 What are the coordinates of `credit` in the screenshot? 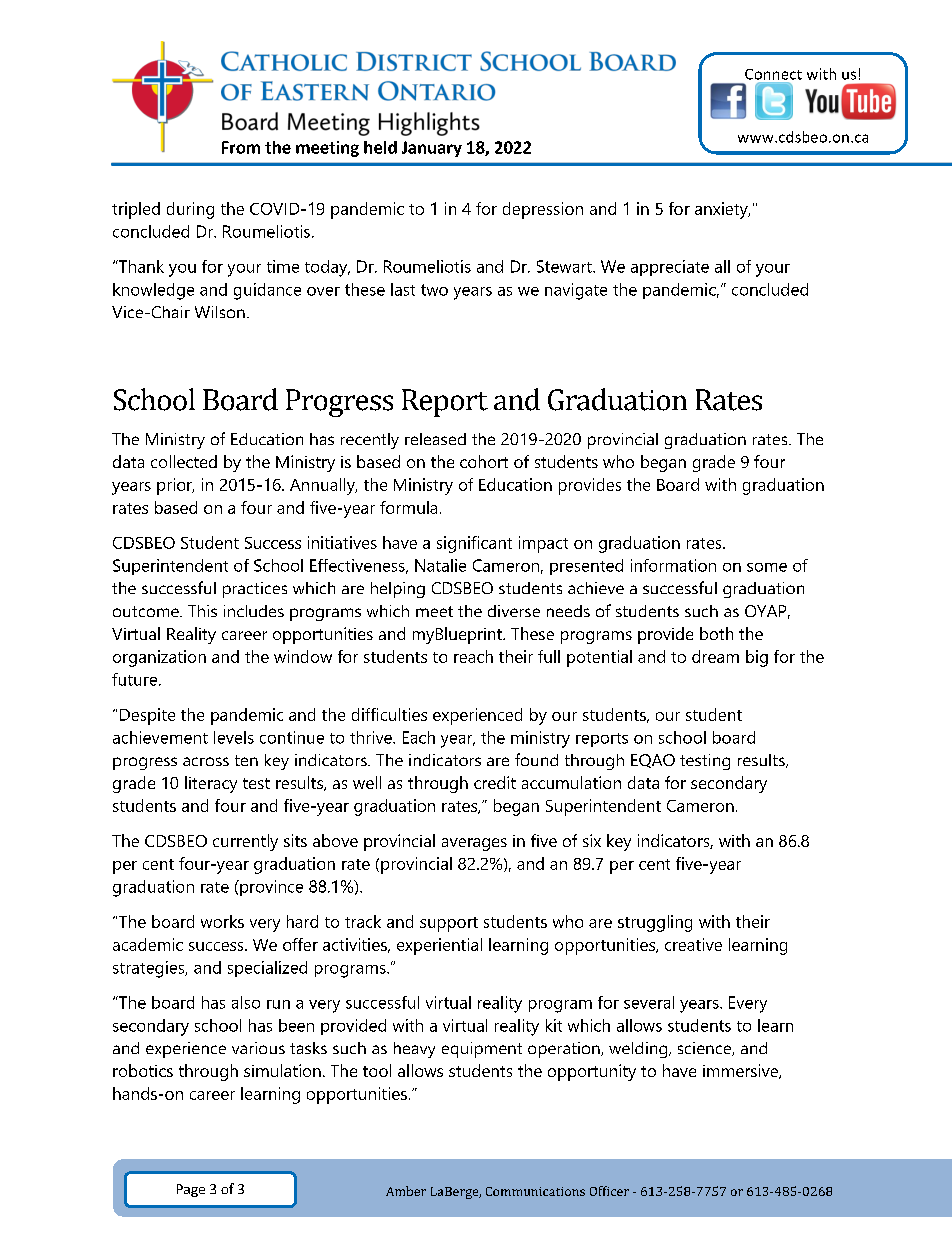 It's located at (495, 782).
